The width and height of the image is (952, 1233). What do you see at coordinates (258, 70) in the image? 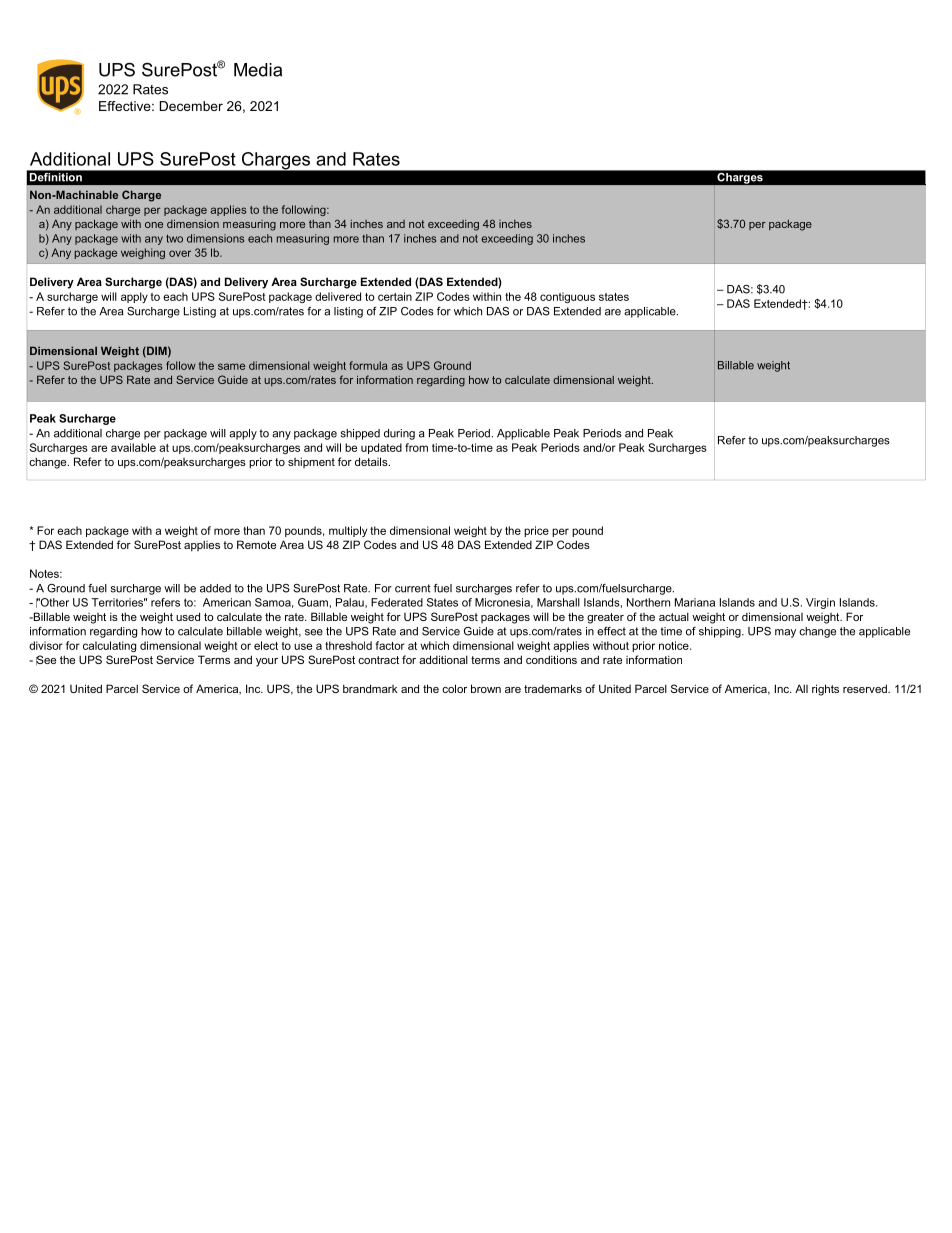
I see `Media` at bounding box center [258, 70].
